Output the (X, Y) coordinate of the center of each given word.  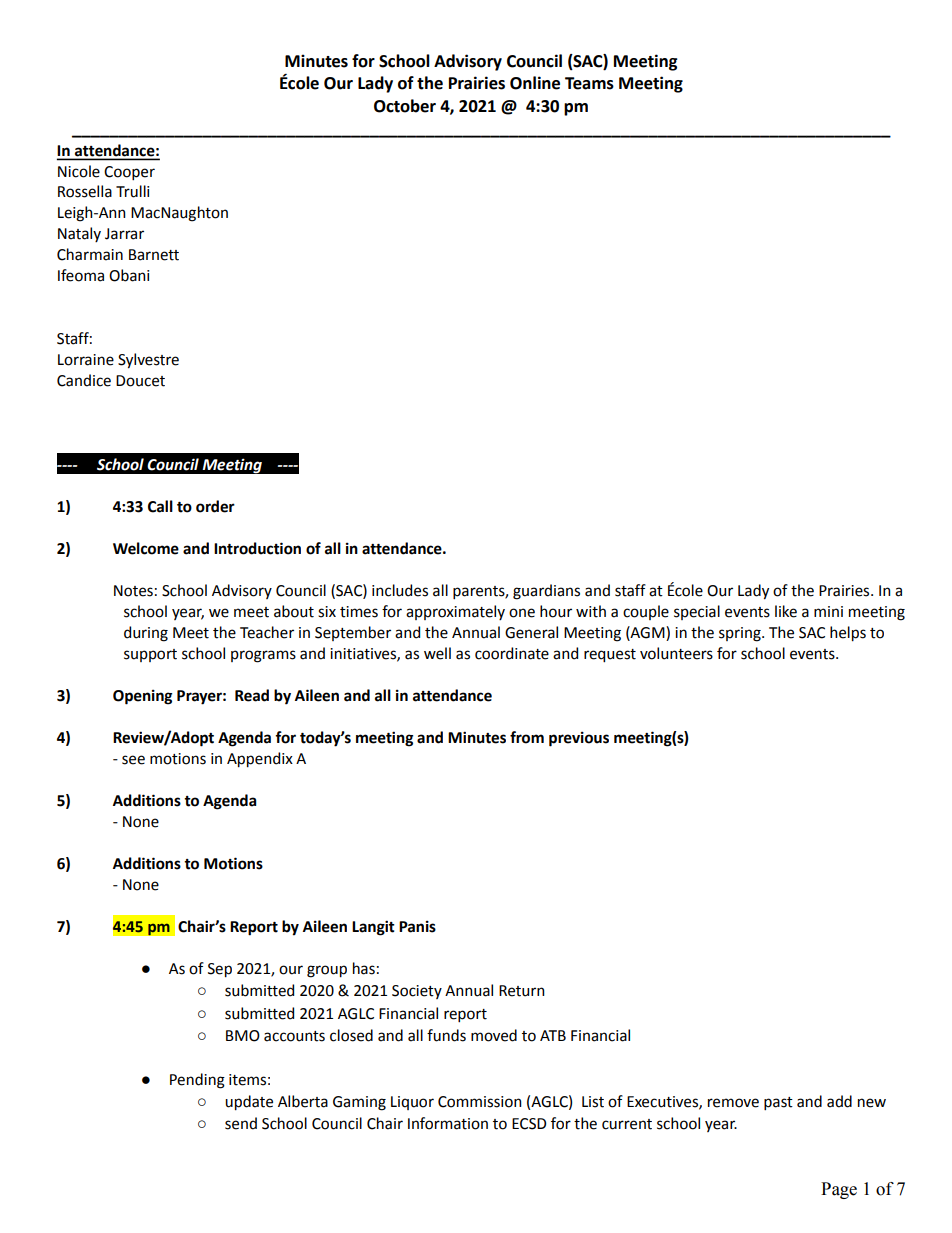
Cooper (129, 173)
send (241, 1123)
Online (535, 83)
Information (448, 1123)
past (778, 1103)
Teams (589, 83)
